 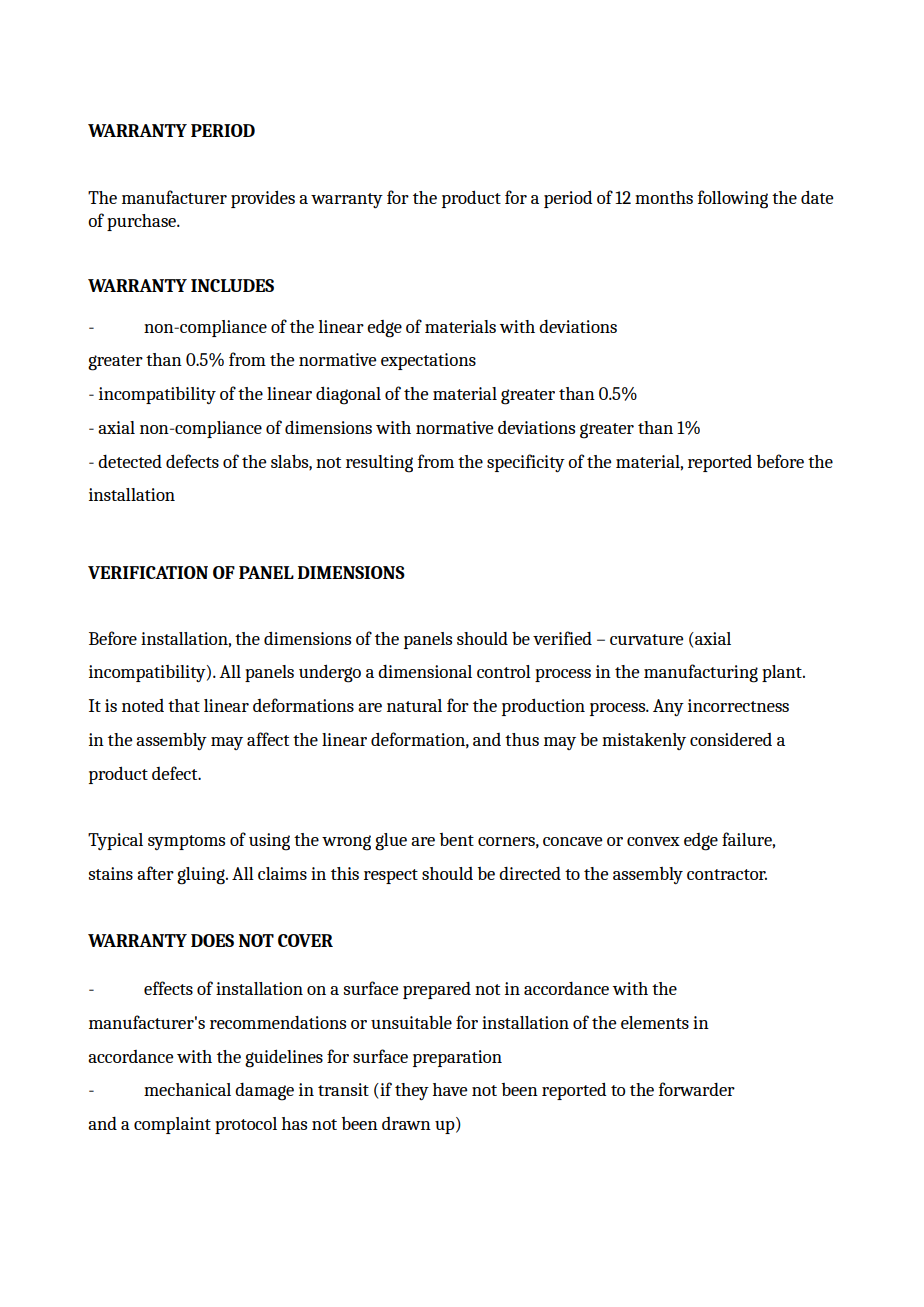 I want to click on have, so click(x=450, y=1089).
